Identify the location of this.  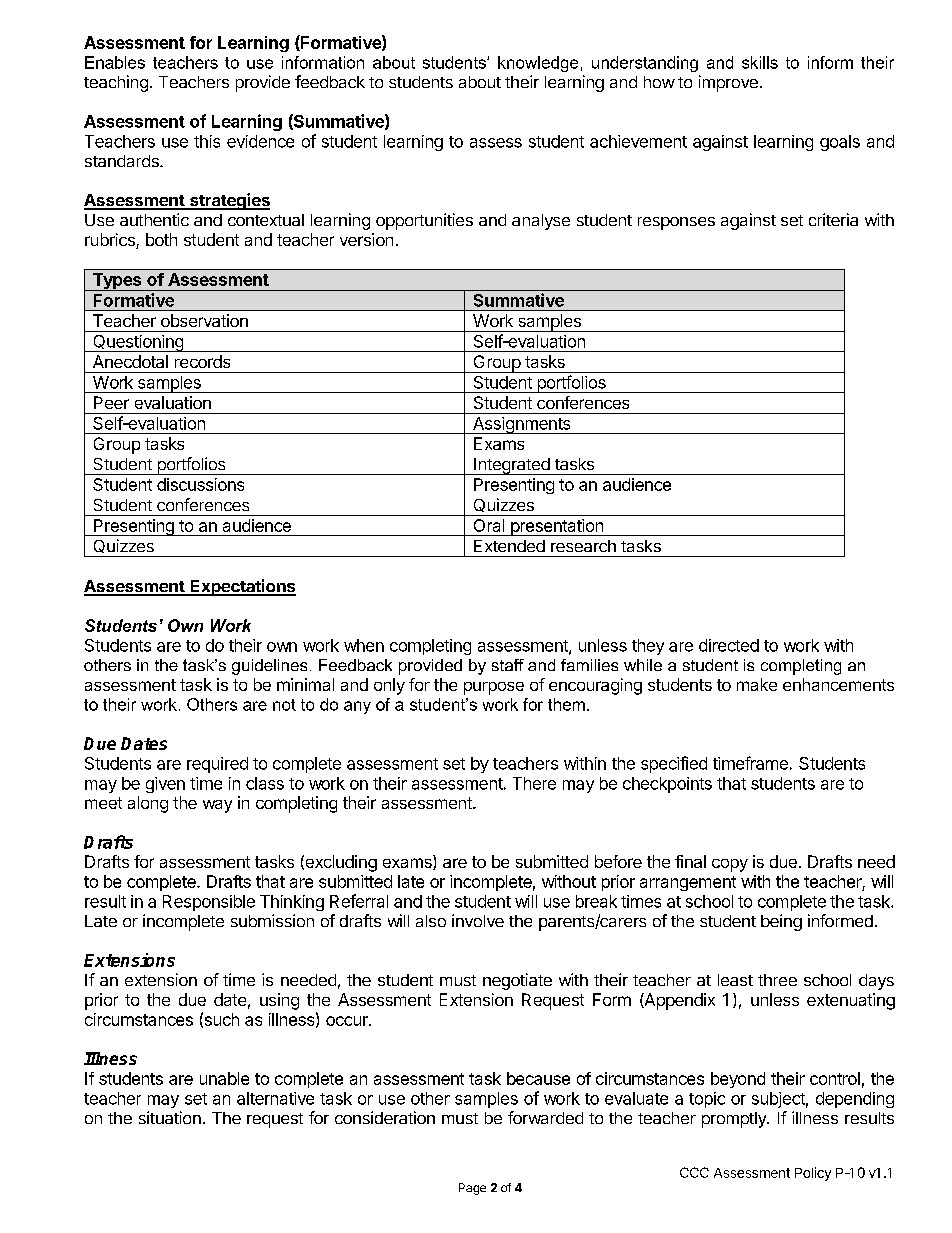
(207, 141).
